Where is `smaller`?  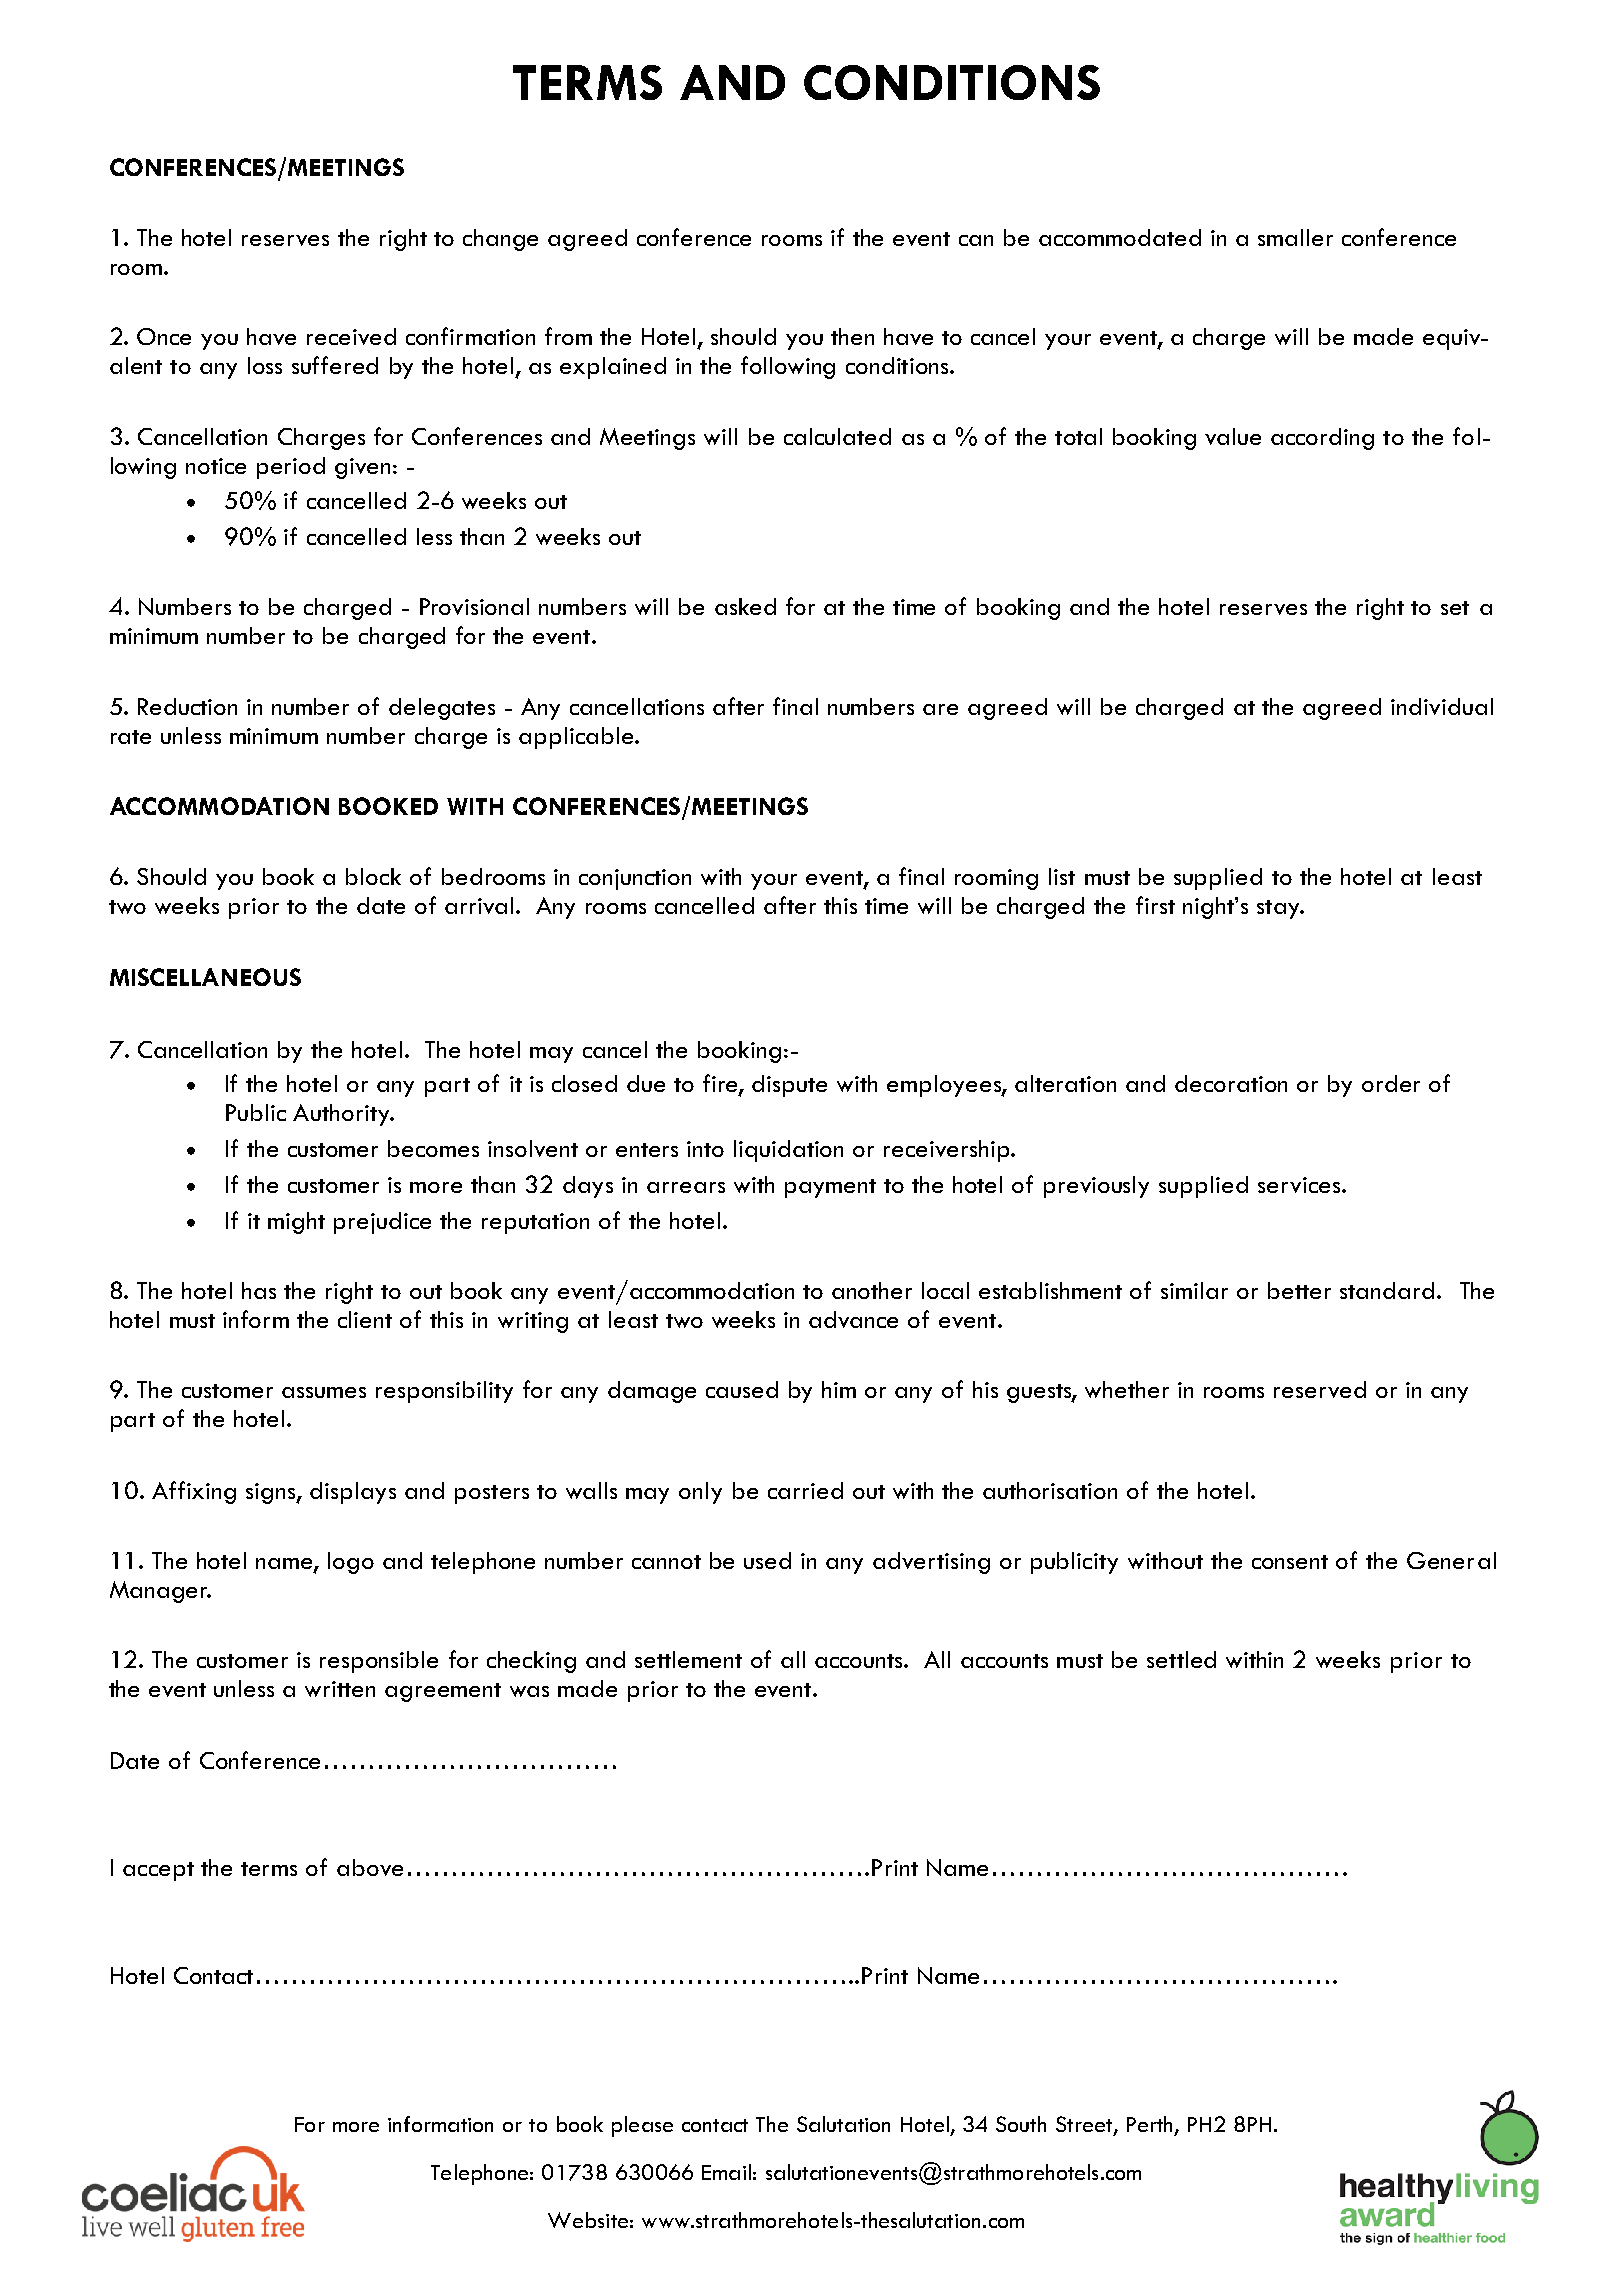 smaller is located at coordinates (1295, 237).
